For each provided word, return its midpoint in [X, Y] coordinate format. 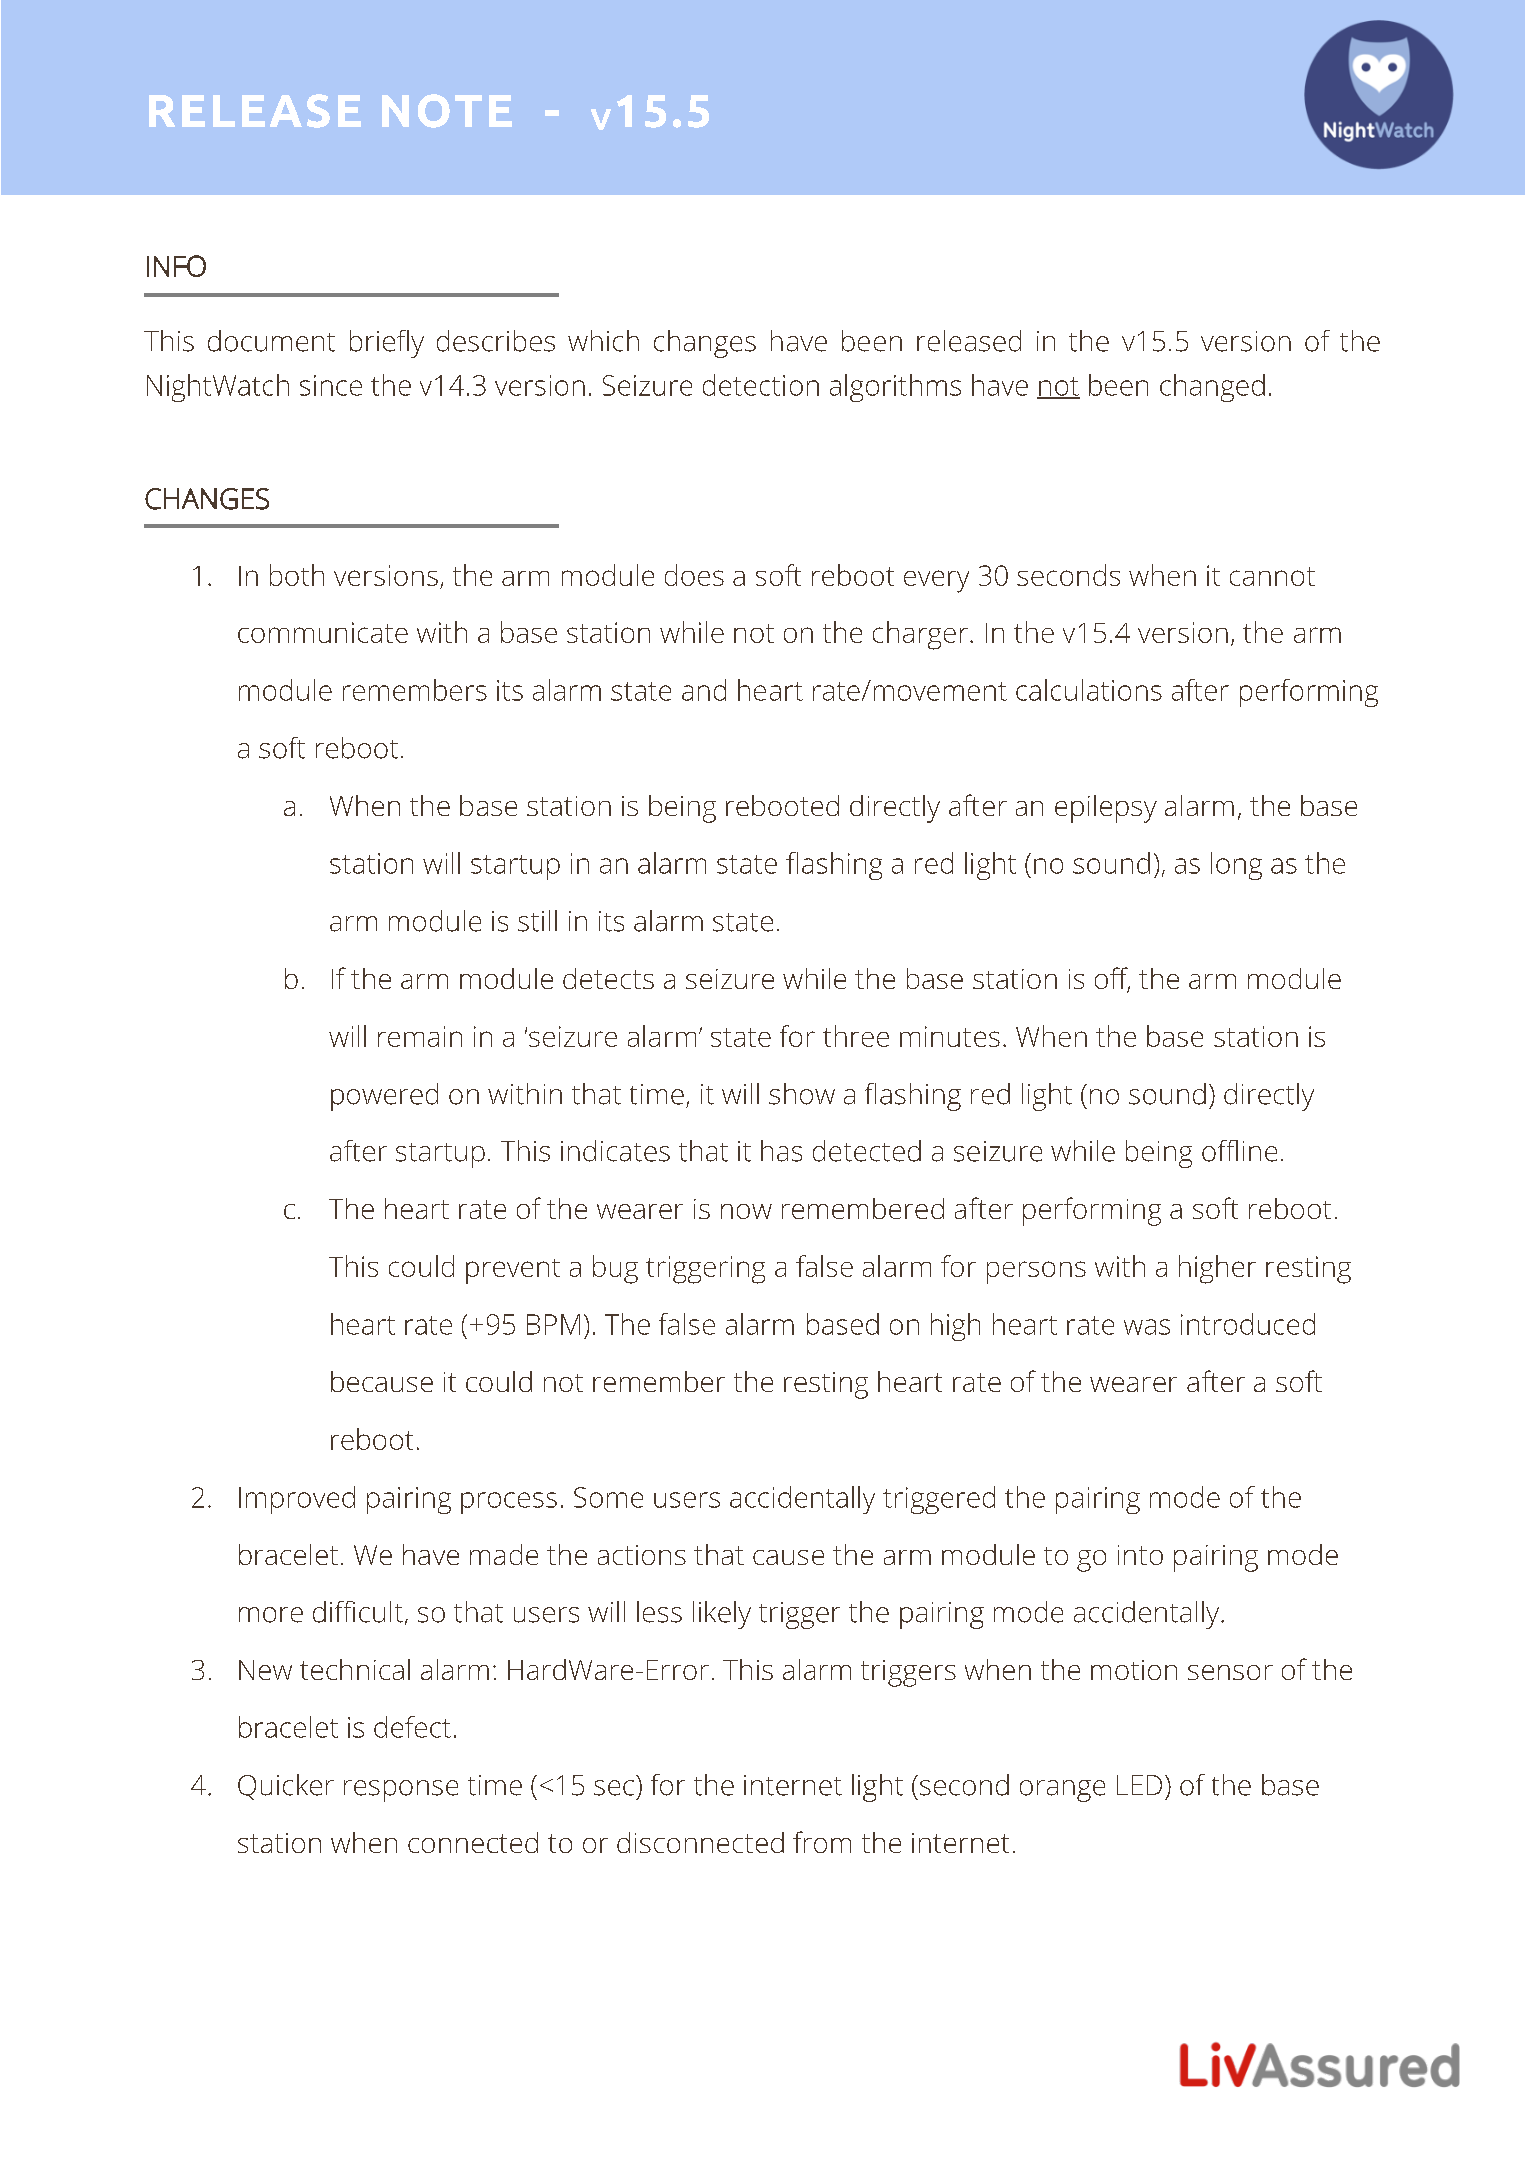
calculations [1089, 690]
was [1147, 1327]
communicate [323, 632]
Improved [297, 1500]
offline [1239, 1151]
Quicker [286, 1787]
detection [761, 385]
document [271, 341]
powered [384, 1097]
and [704, 690]
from [822, 1842]
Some [608, 1497]
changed [1212, 388]
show [802, 1094]
